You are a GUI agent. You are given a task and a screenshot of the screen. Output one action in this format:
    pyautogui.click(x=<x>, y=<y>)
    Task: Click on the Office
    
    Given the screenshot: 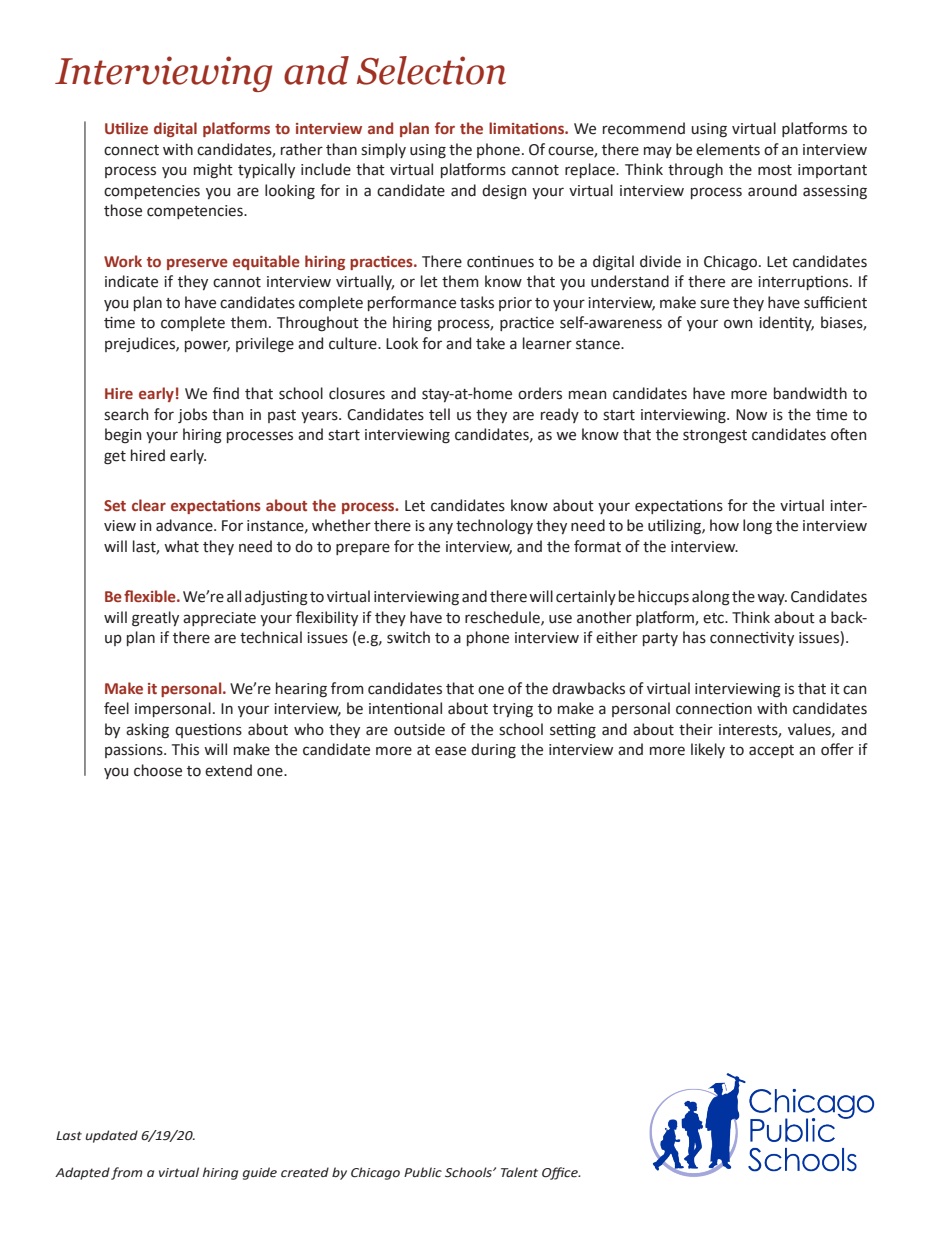 What is the action you would take?
    pyautogui.click(x=561, y=1173)
